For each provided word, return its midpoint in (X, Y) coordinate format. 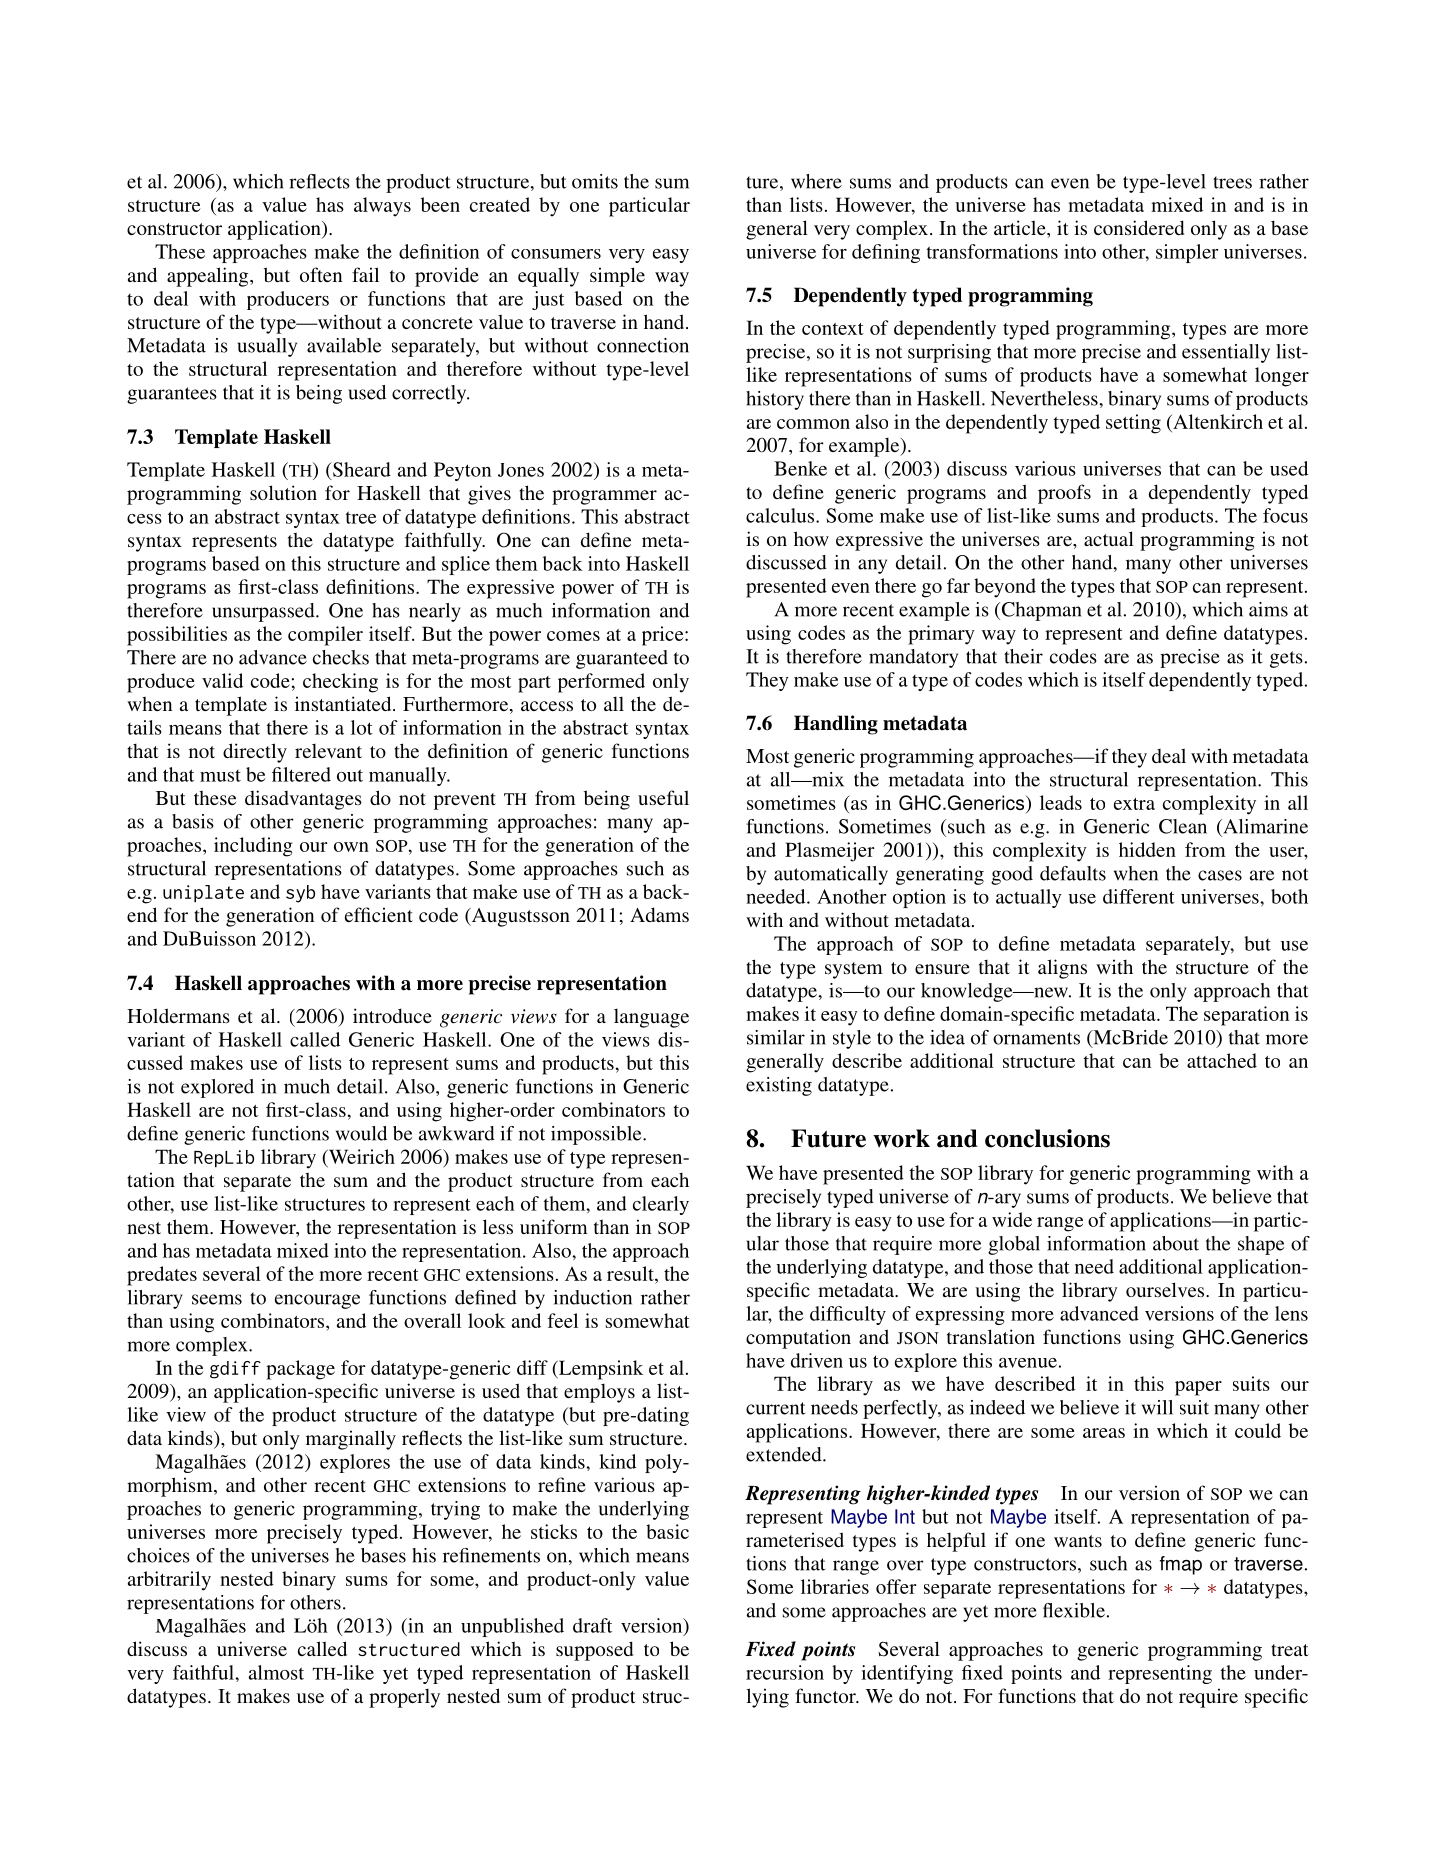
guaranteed (622, 659)
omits (595, 181)
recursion (785, 1672)
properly (404, 1698)
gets (1286, 659)
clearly (661, 1205)
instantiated (344, 703)
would (361, 1133)
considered (1139, 227)
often (321, 274)
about (1176, 1243)
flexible (1074, 1610)
